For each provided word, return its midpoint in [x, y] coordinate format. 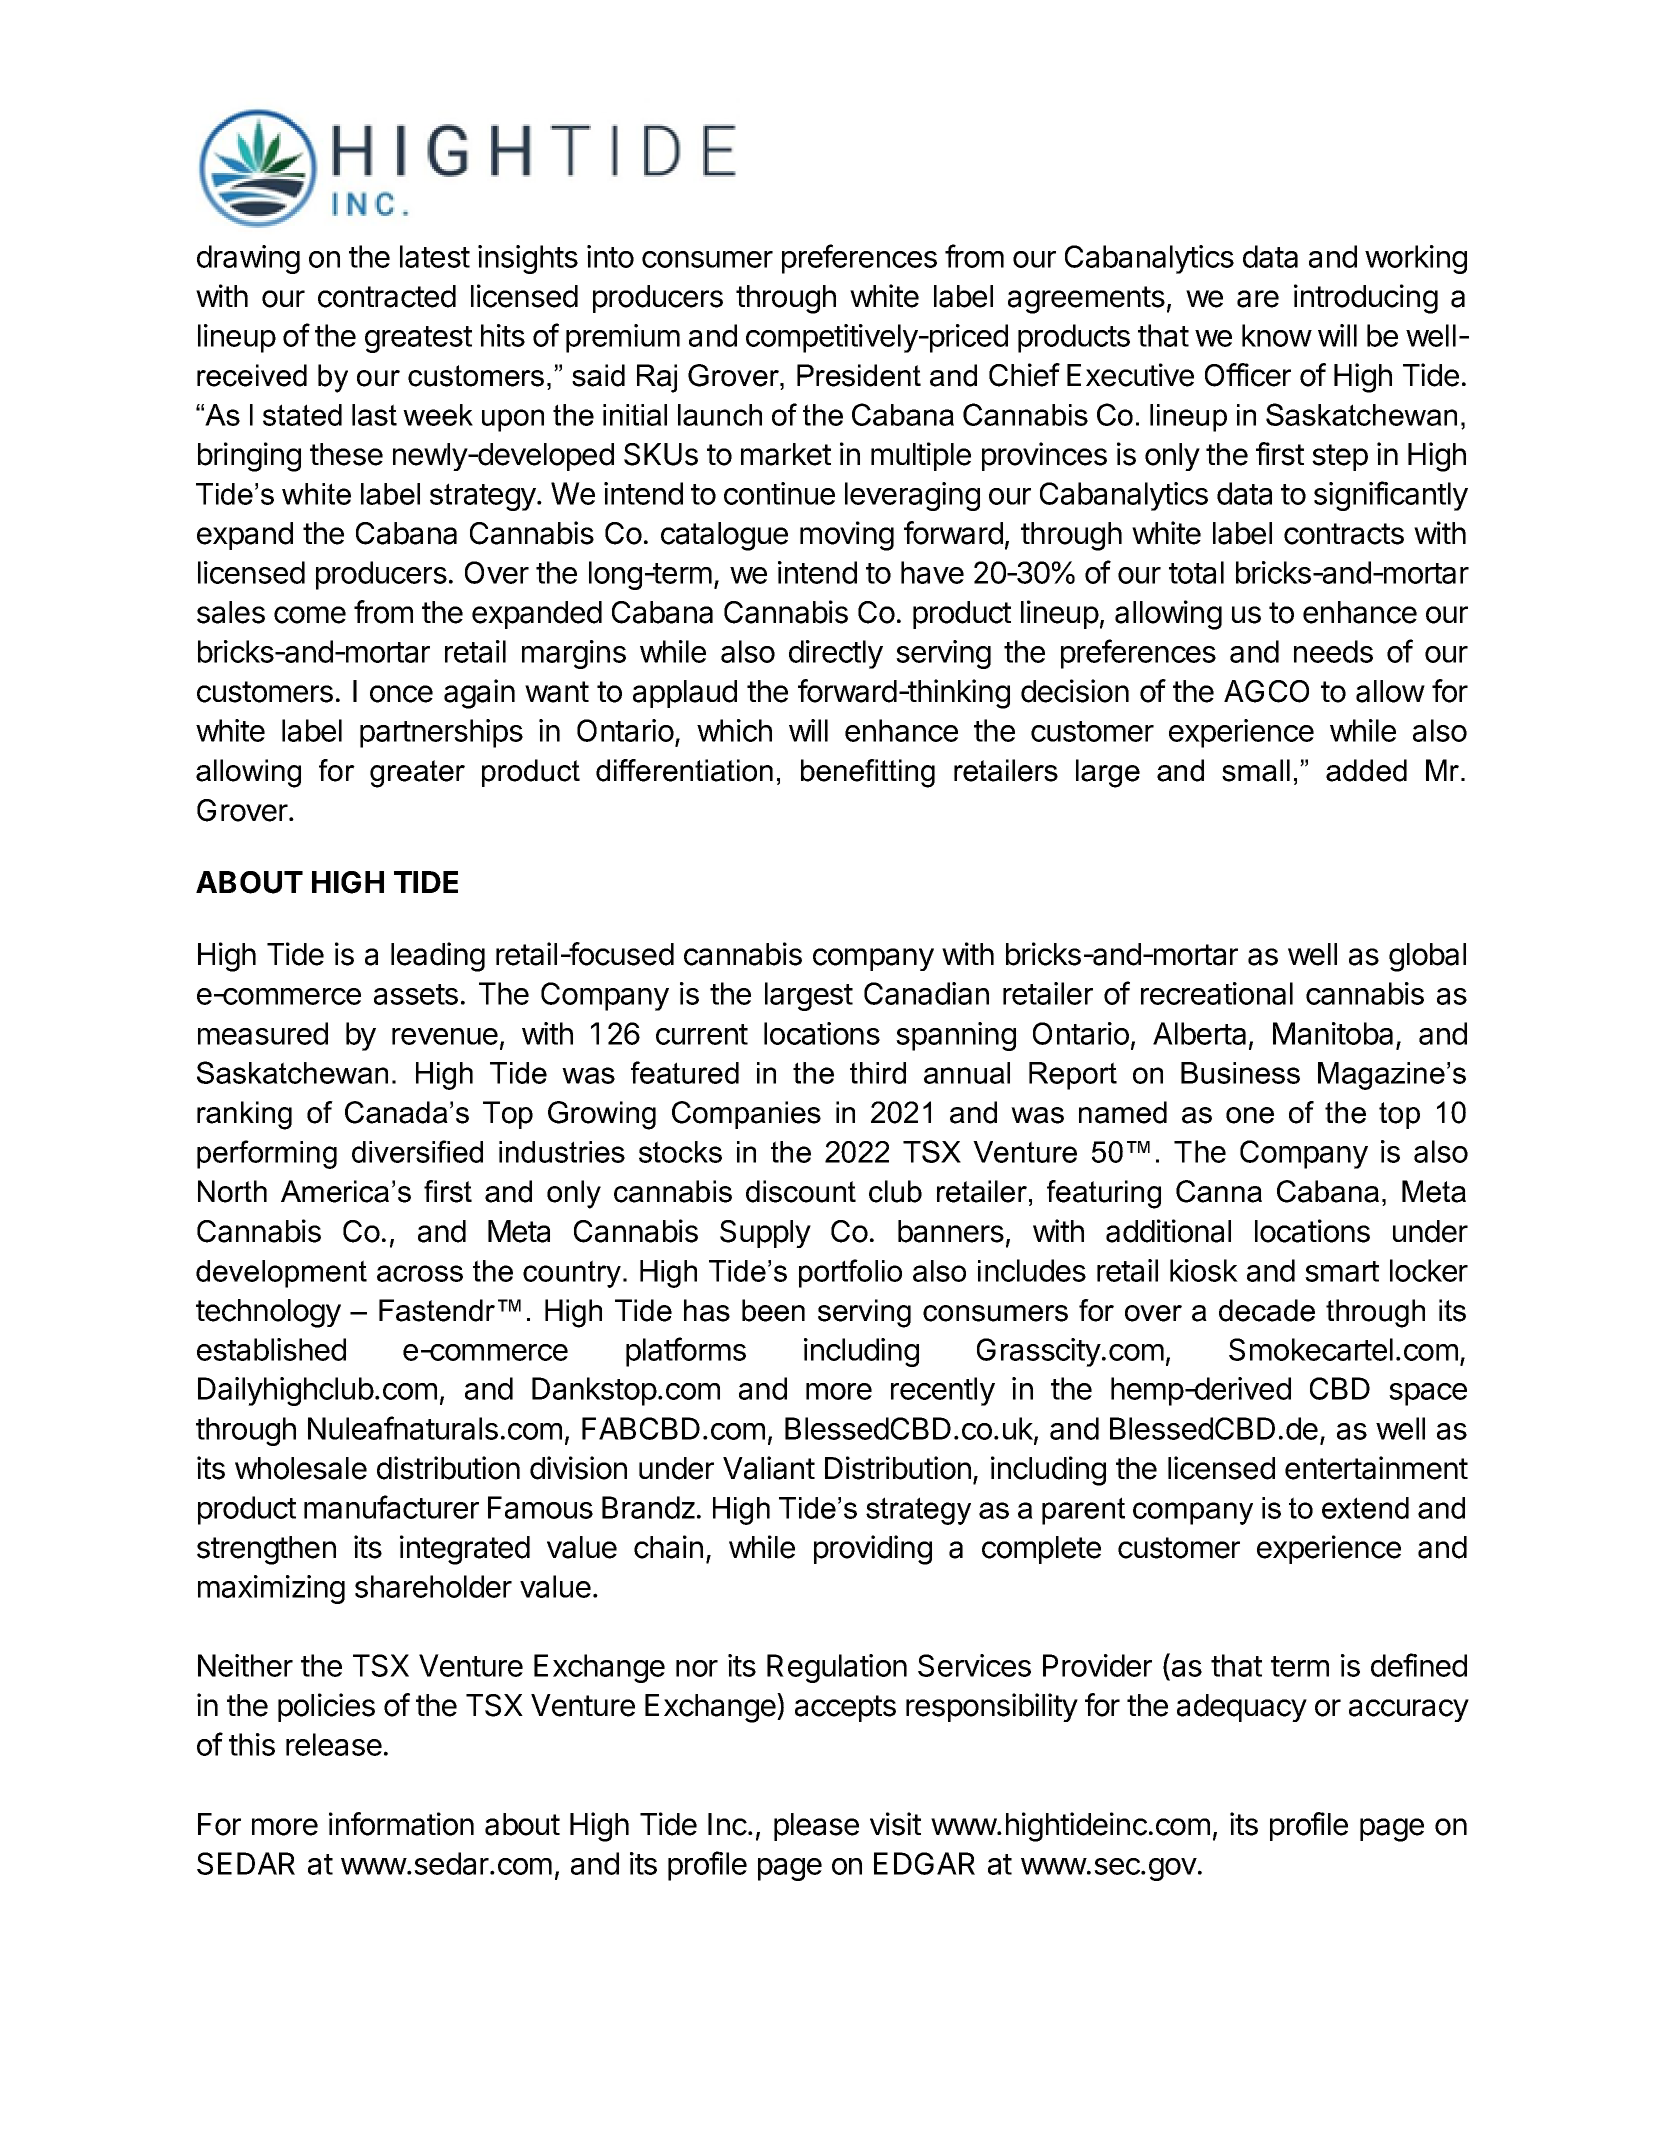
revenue [445, 1036]
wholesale [301, 1468]
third [878, 1073]
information [401, 1824]
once [401, 694]
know [1277, 335]
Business [1240, 1073]
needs [1333, 651]
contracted [387, 296]
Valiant [769, 1468]
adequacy [1242, 1708]
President [859, 375]
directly [836, 654]
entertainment [1376, 1468]
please [816, 1827]
